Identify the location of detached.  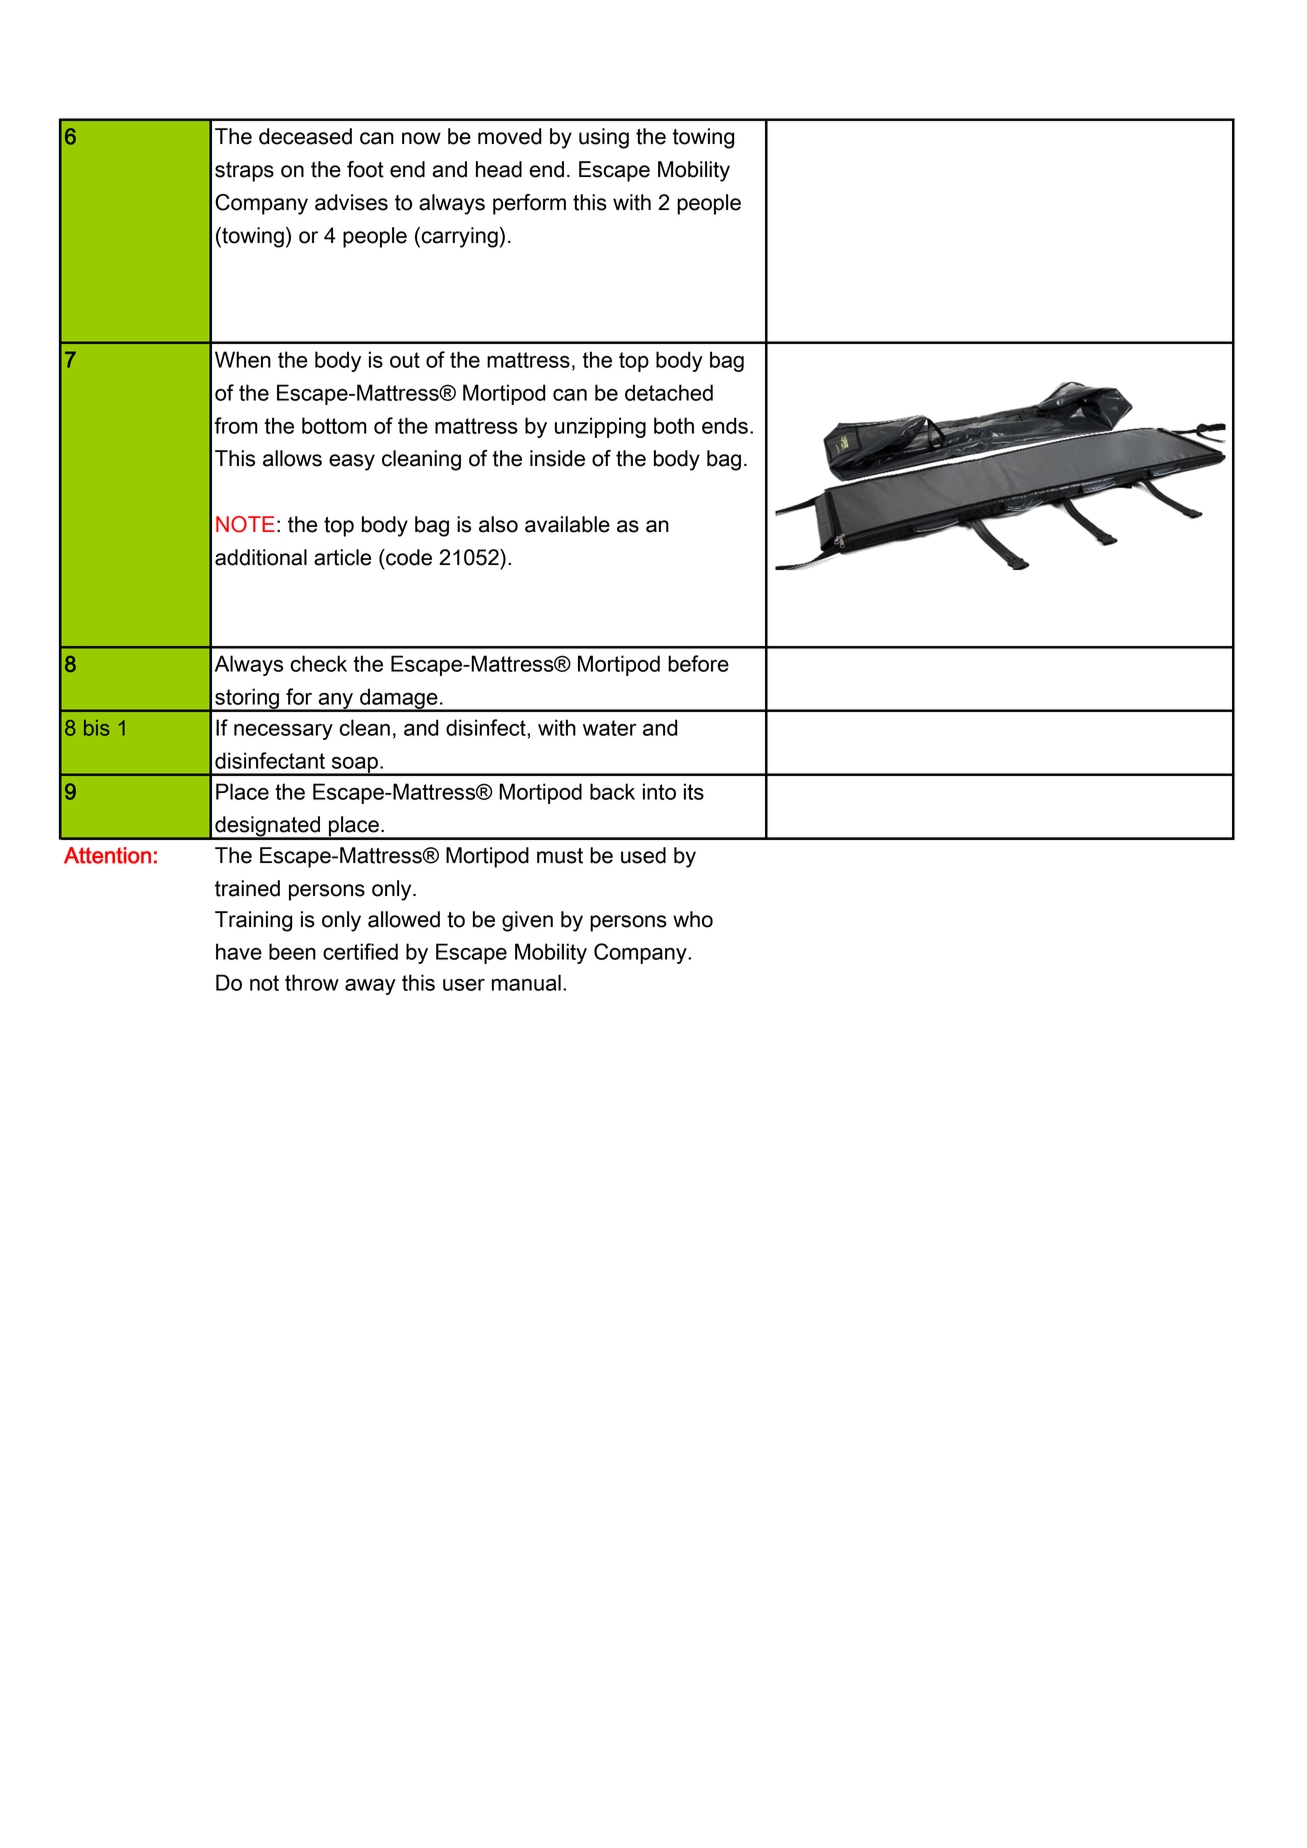
(669, 392).
